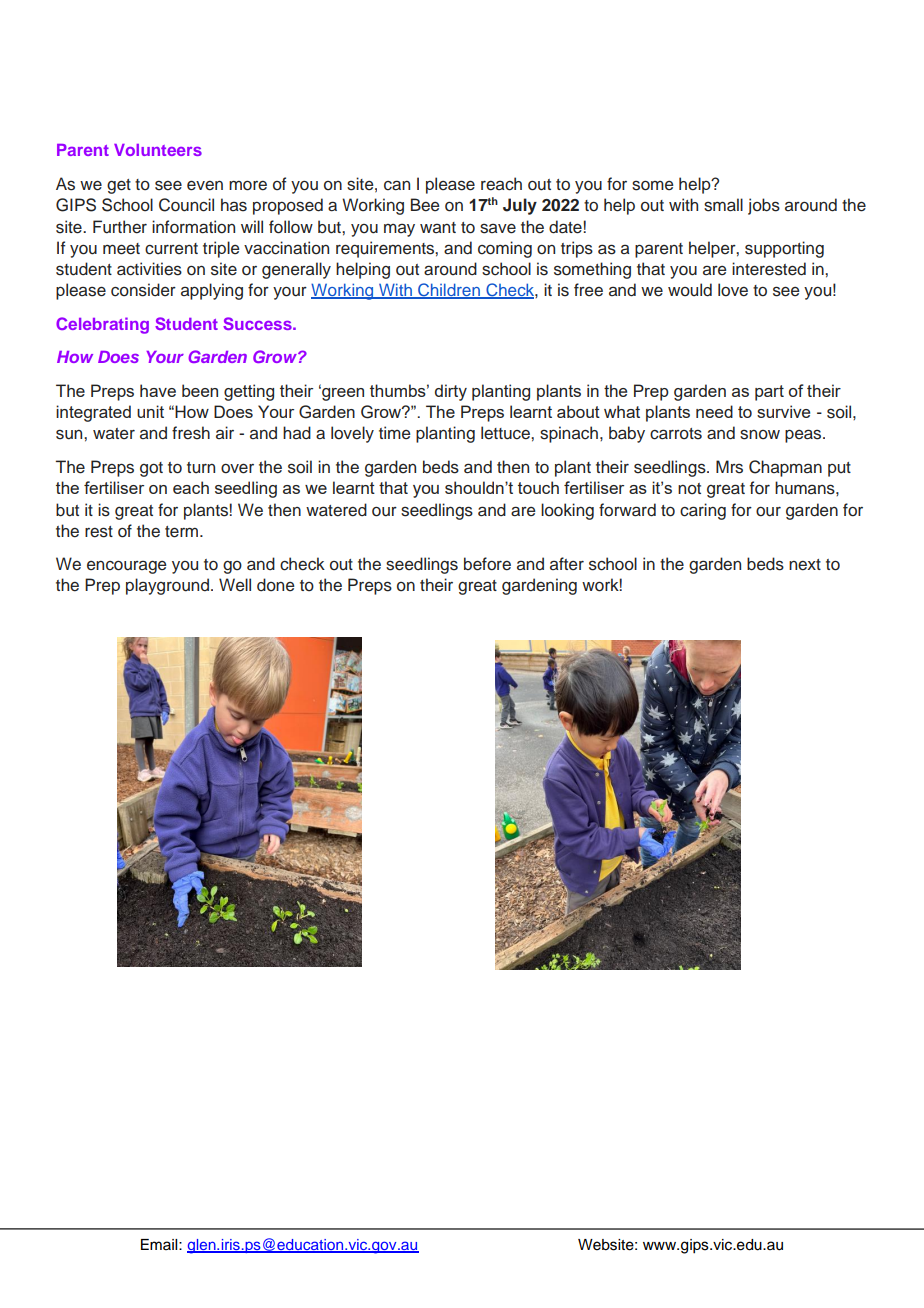 The width and height of the screenshot is (924, 1308). What do you see at coordinates (723, 205) in the screenshot?
I see `small` at bounding box center [723, 205].
